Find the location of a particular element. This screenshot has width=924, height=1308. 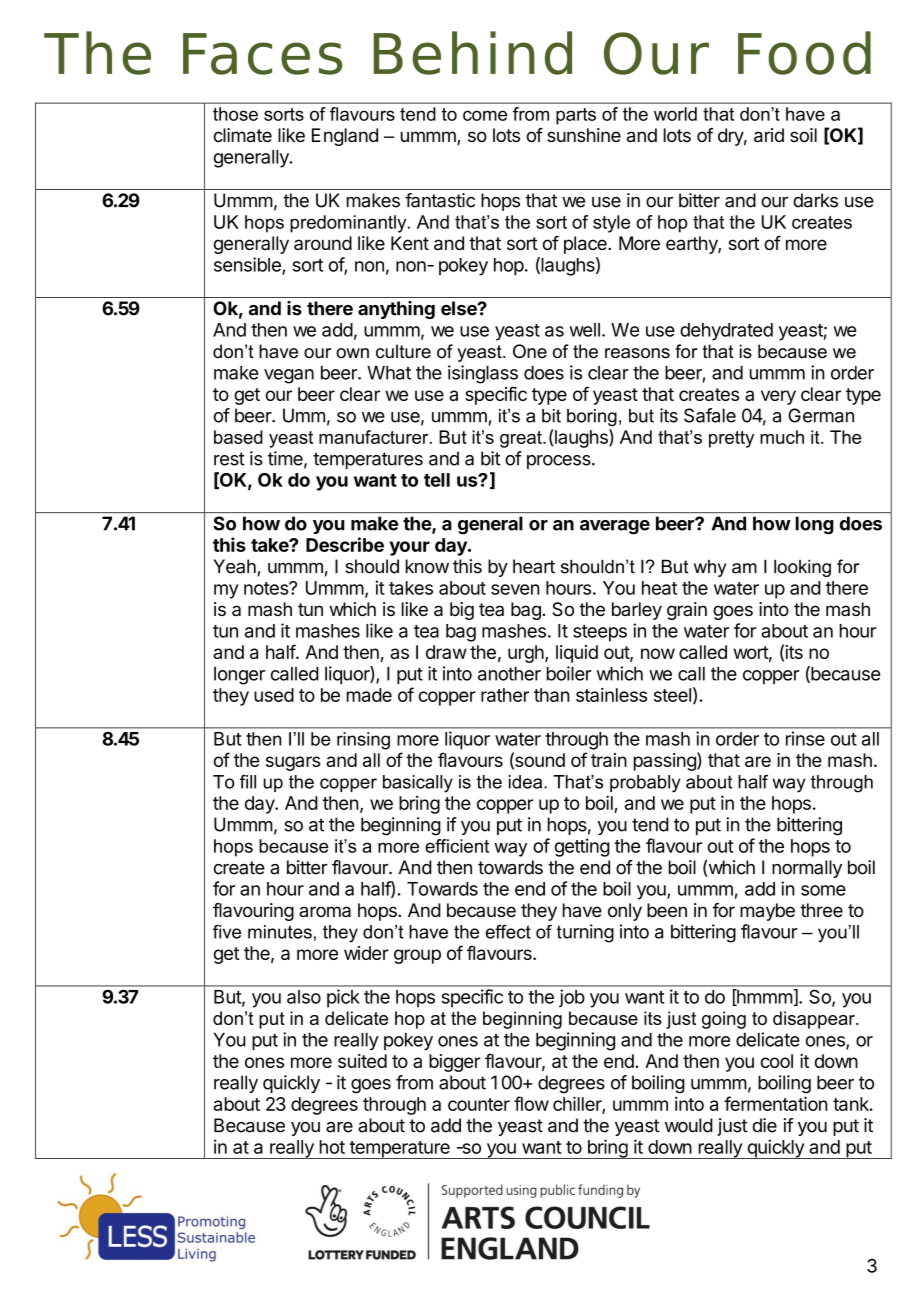

well is located at coordinates (585, 330).
